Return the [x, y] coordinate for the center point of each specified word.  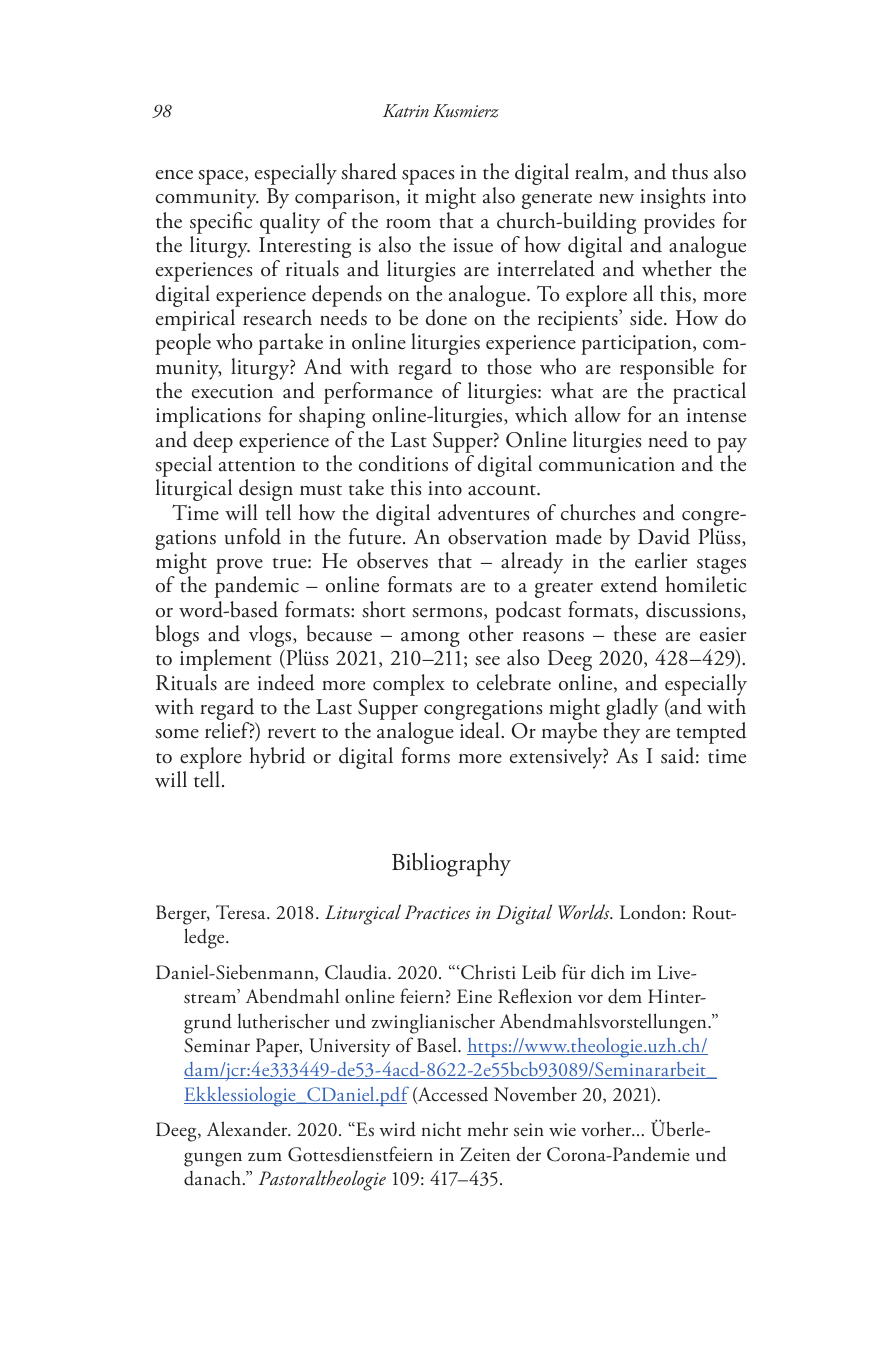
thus [690, 171]
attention [257, 464]
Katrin [406, 110]
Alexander [248, 1129]
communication [607, 464]
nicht [441, 1129]
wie [562, 1130]
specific [221, 223]
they [621, 733]
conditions [403, 463]
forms [425, 755]
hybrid [277, 758]
